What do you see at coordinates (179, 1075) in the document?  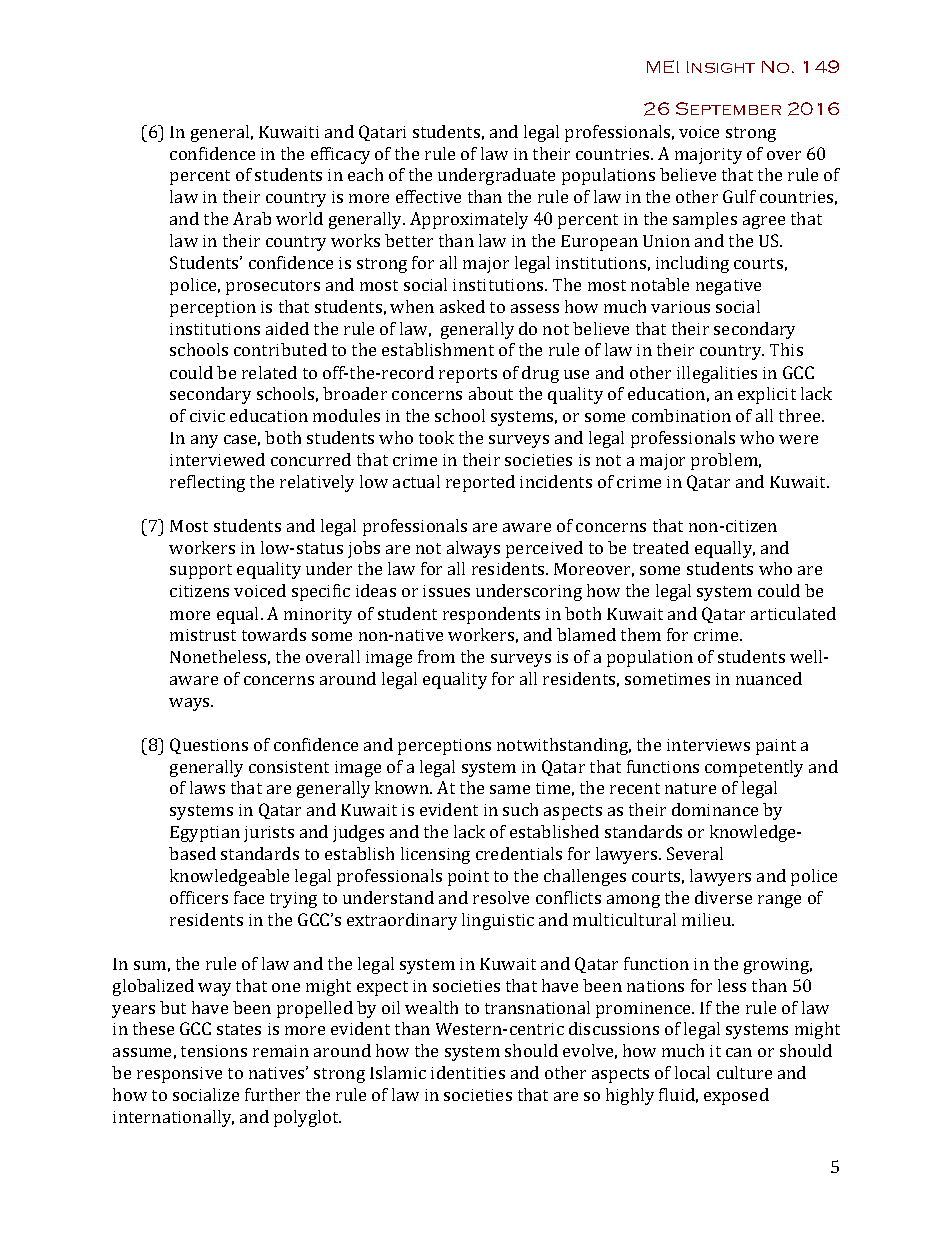 I see `responsive` at bounding box center [179, 1075].
